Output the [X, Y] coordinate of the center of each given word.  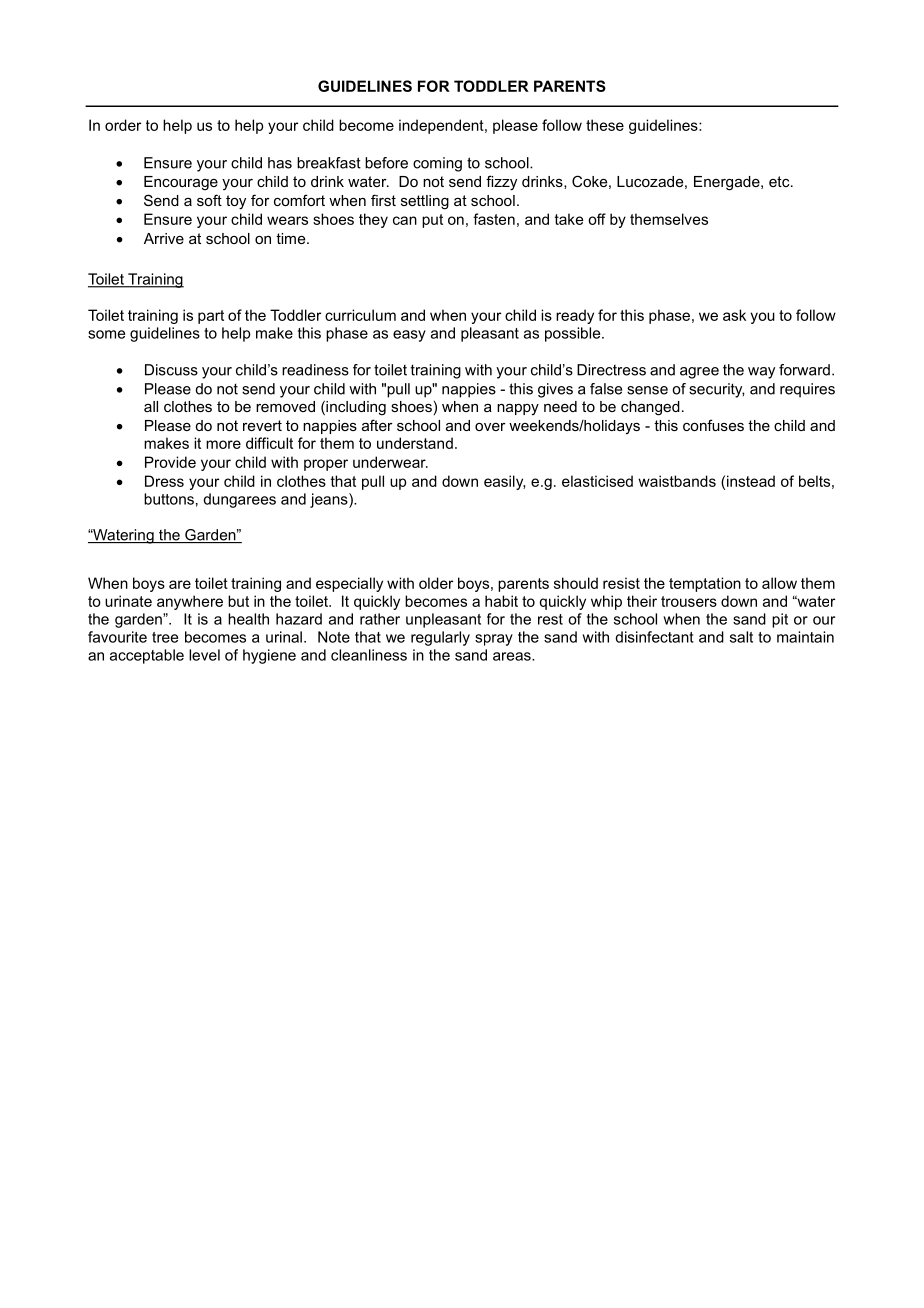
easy [409, 336]
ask [734, 315]
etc [780, 181]
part [211, 317]
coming [437, 164]
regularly [440, 638]
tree [165, 637]
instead [751, 481]
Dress [164, 481]
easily [504, 482]
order [123, 125]
